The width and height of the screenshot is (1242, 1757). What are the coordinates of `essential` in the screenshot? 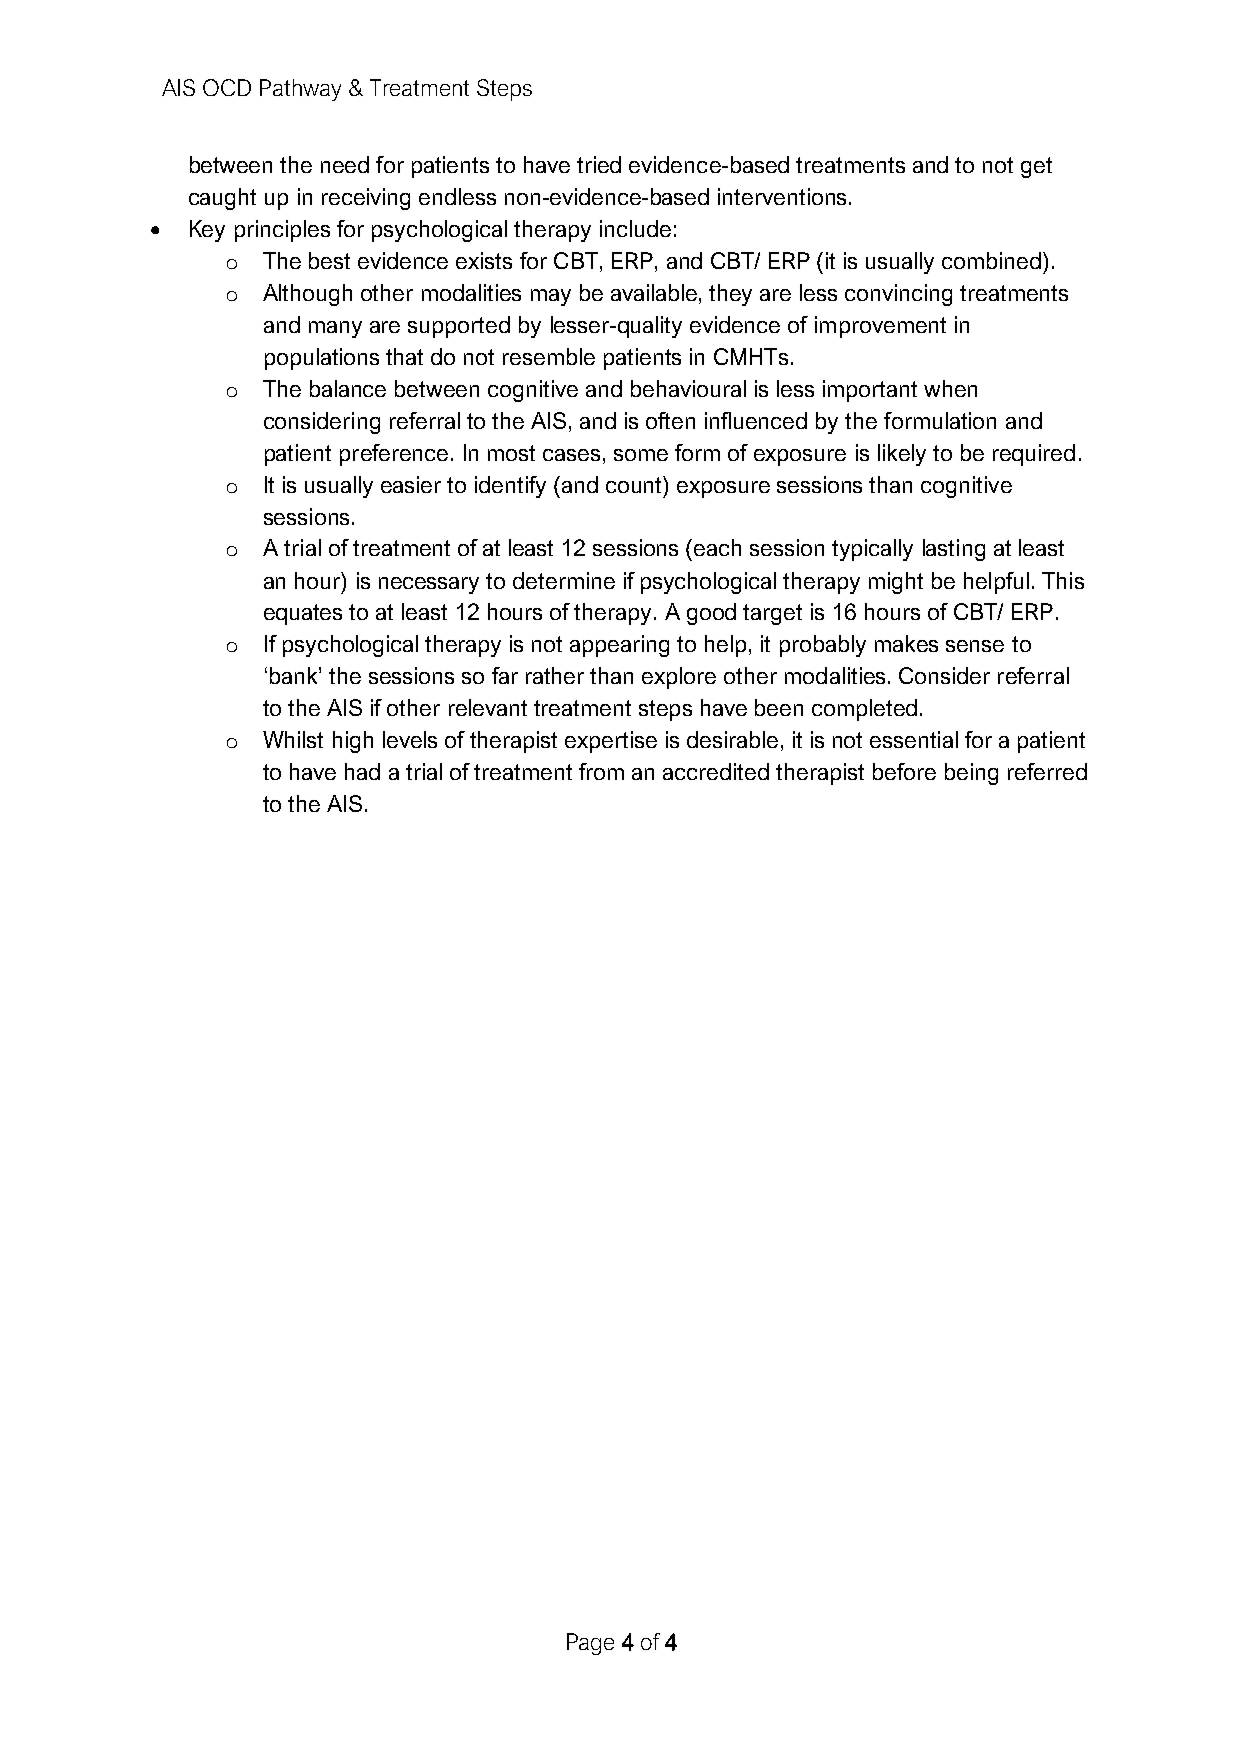 It's located at (914, 739).
